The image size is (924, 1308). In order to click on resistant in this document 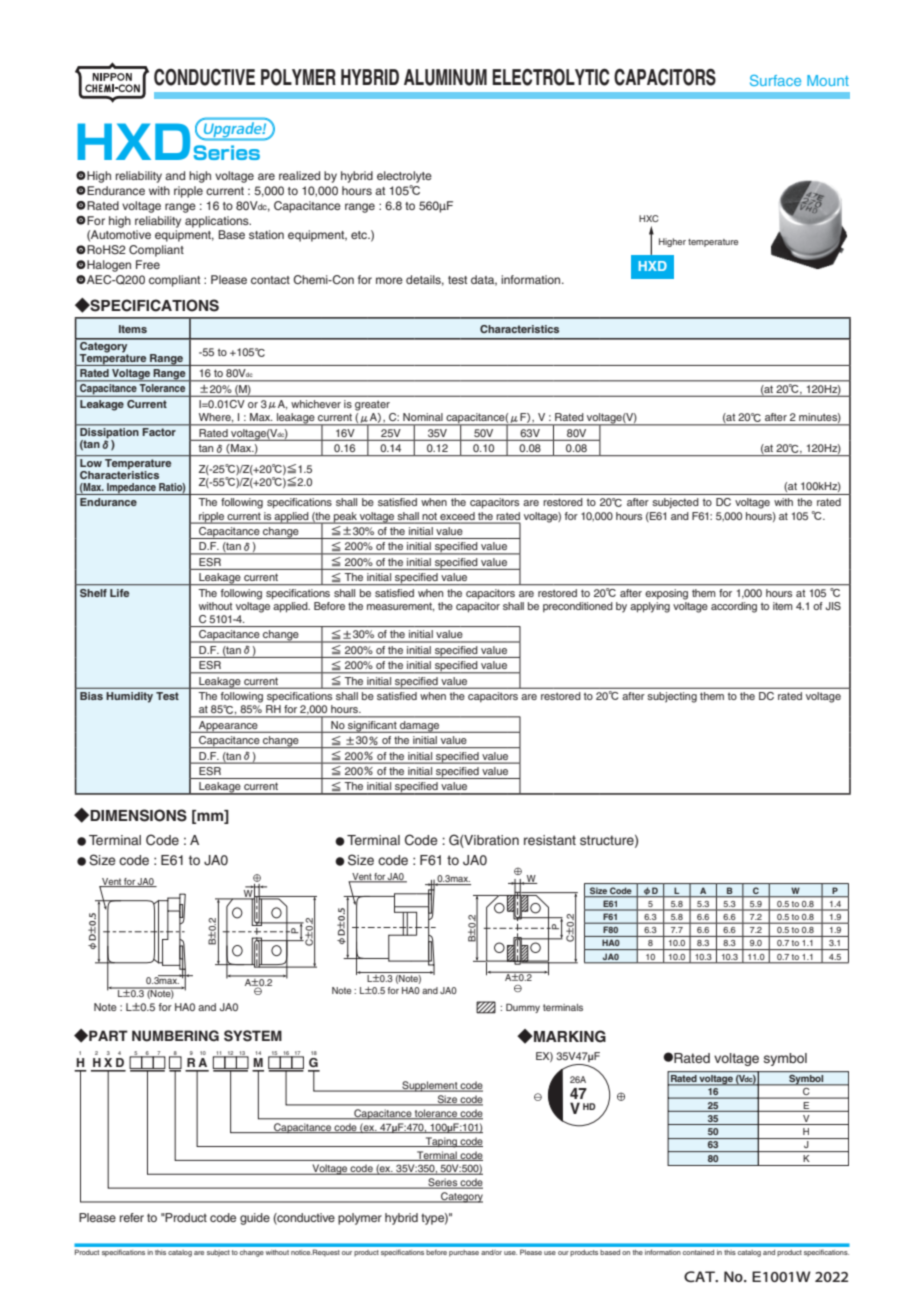, I will do `click(550, 840)`.
